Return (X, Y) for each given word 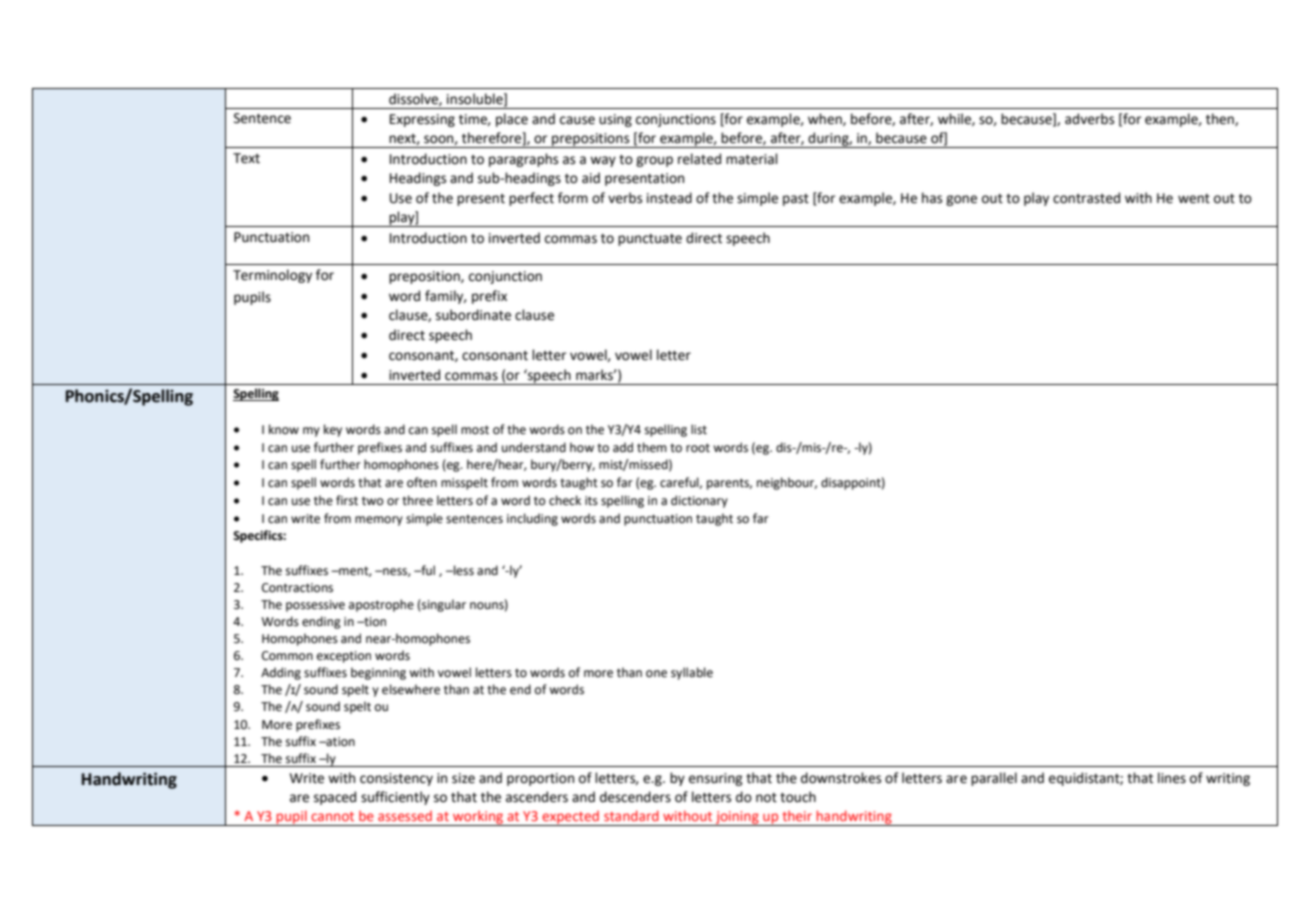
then (1221, 119)
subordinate (473, 315)
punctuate (650, 240)
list (699, 429)
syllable (692, 673)
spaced (335, 798)
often (422, 482)
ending (321, 622)
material (752, 159)
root (698, 448)
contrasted (1086, 198)
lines (1172, 778)
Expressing (422, 120)
